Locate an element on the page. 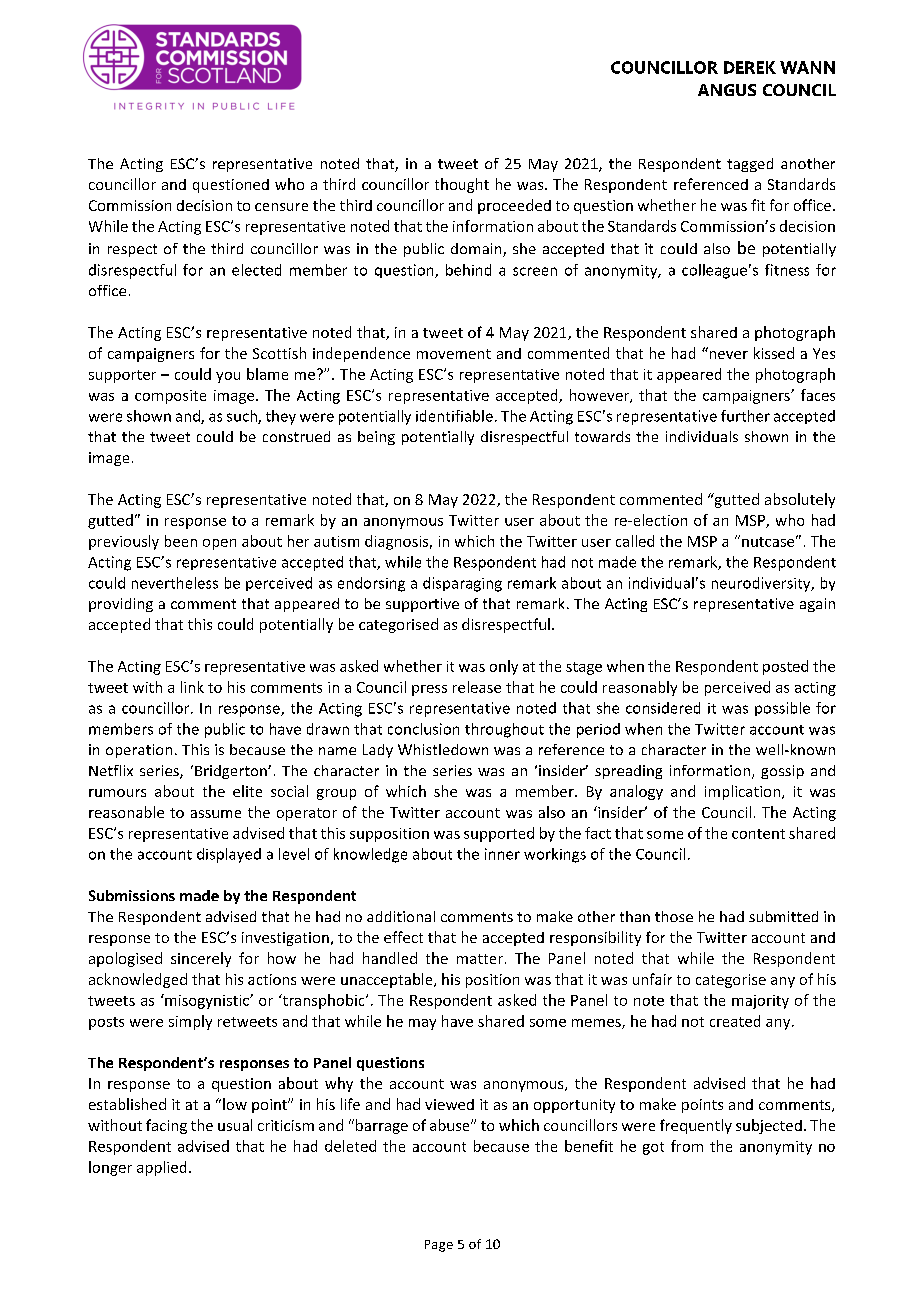 Image resolution: width=924 pixels, height=1308 pixels. posted is located at coordinates (785, 667).
